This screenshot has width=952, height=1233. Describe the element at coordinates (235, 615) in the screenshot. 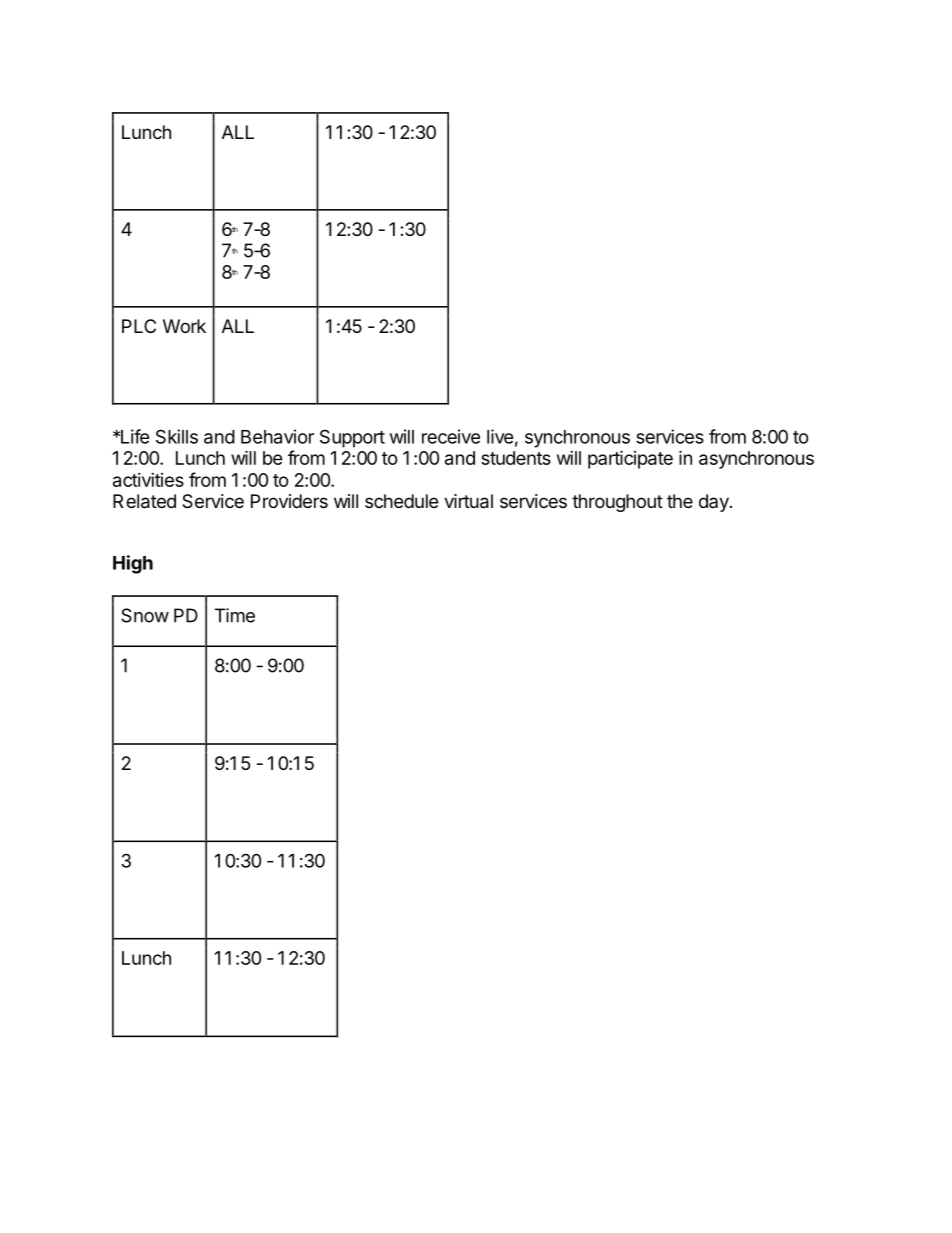

I see `Time` at that location.
